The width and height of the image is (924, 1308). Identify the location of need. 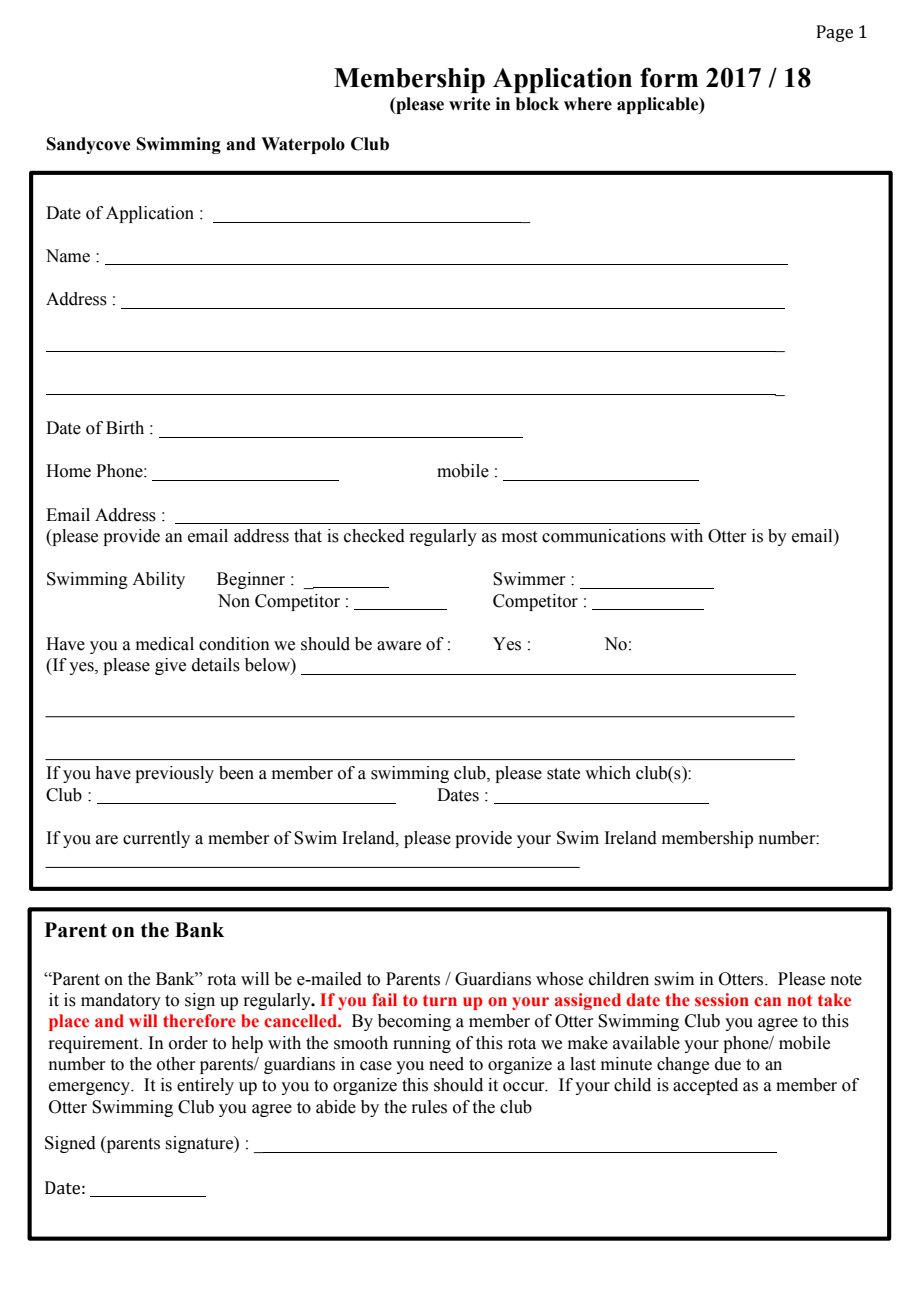
(446, 1064).
